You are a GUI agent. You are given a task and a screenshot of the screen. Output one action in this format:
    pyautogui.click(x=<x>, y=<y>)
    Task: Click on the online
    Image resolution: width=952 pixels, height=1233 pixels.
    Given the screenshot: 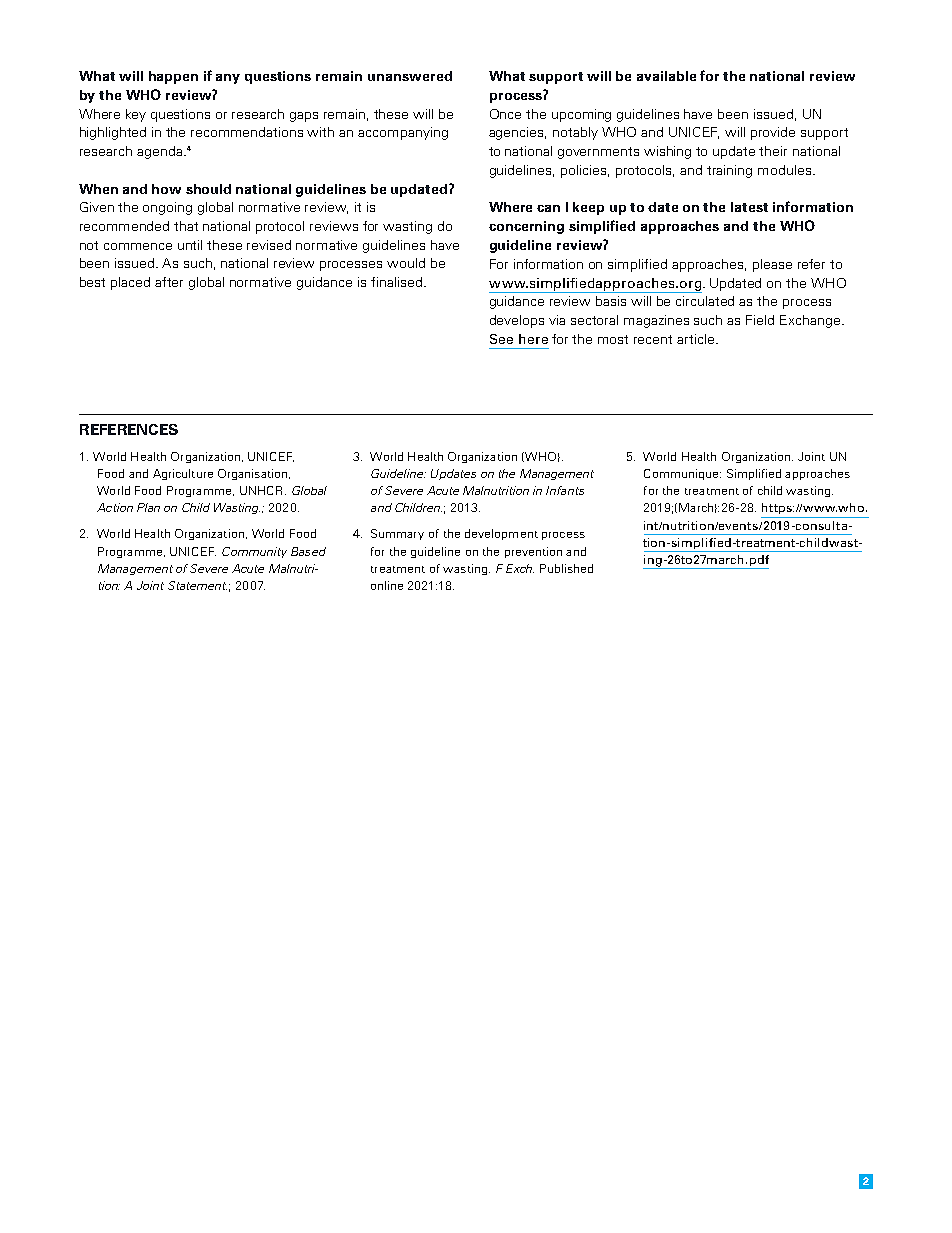 What is the action you would take?
    pyautogui.click(x=387, y=585)
